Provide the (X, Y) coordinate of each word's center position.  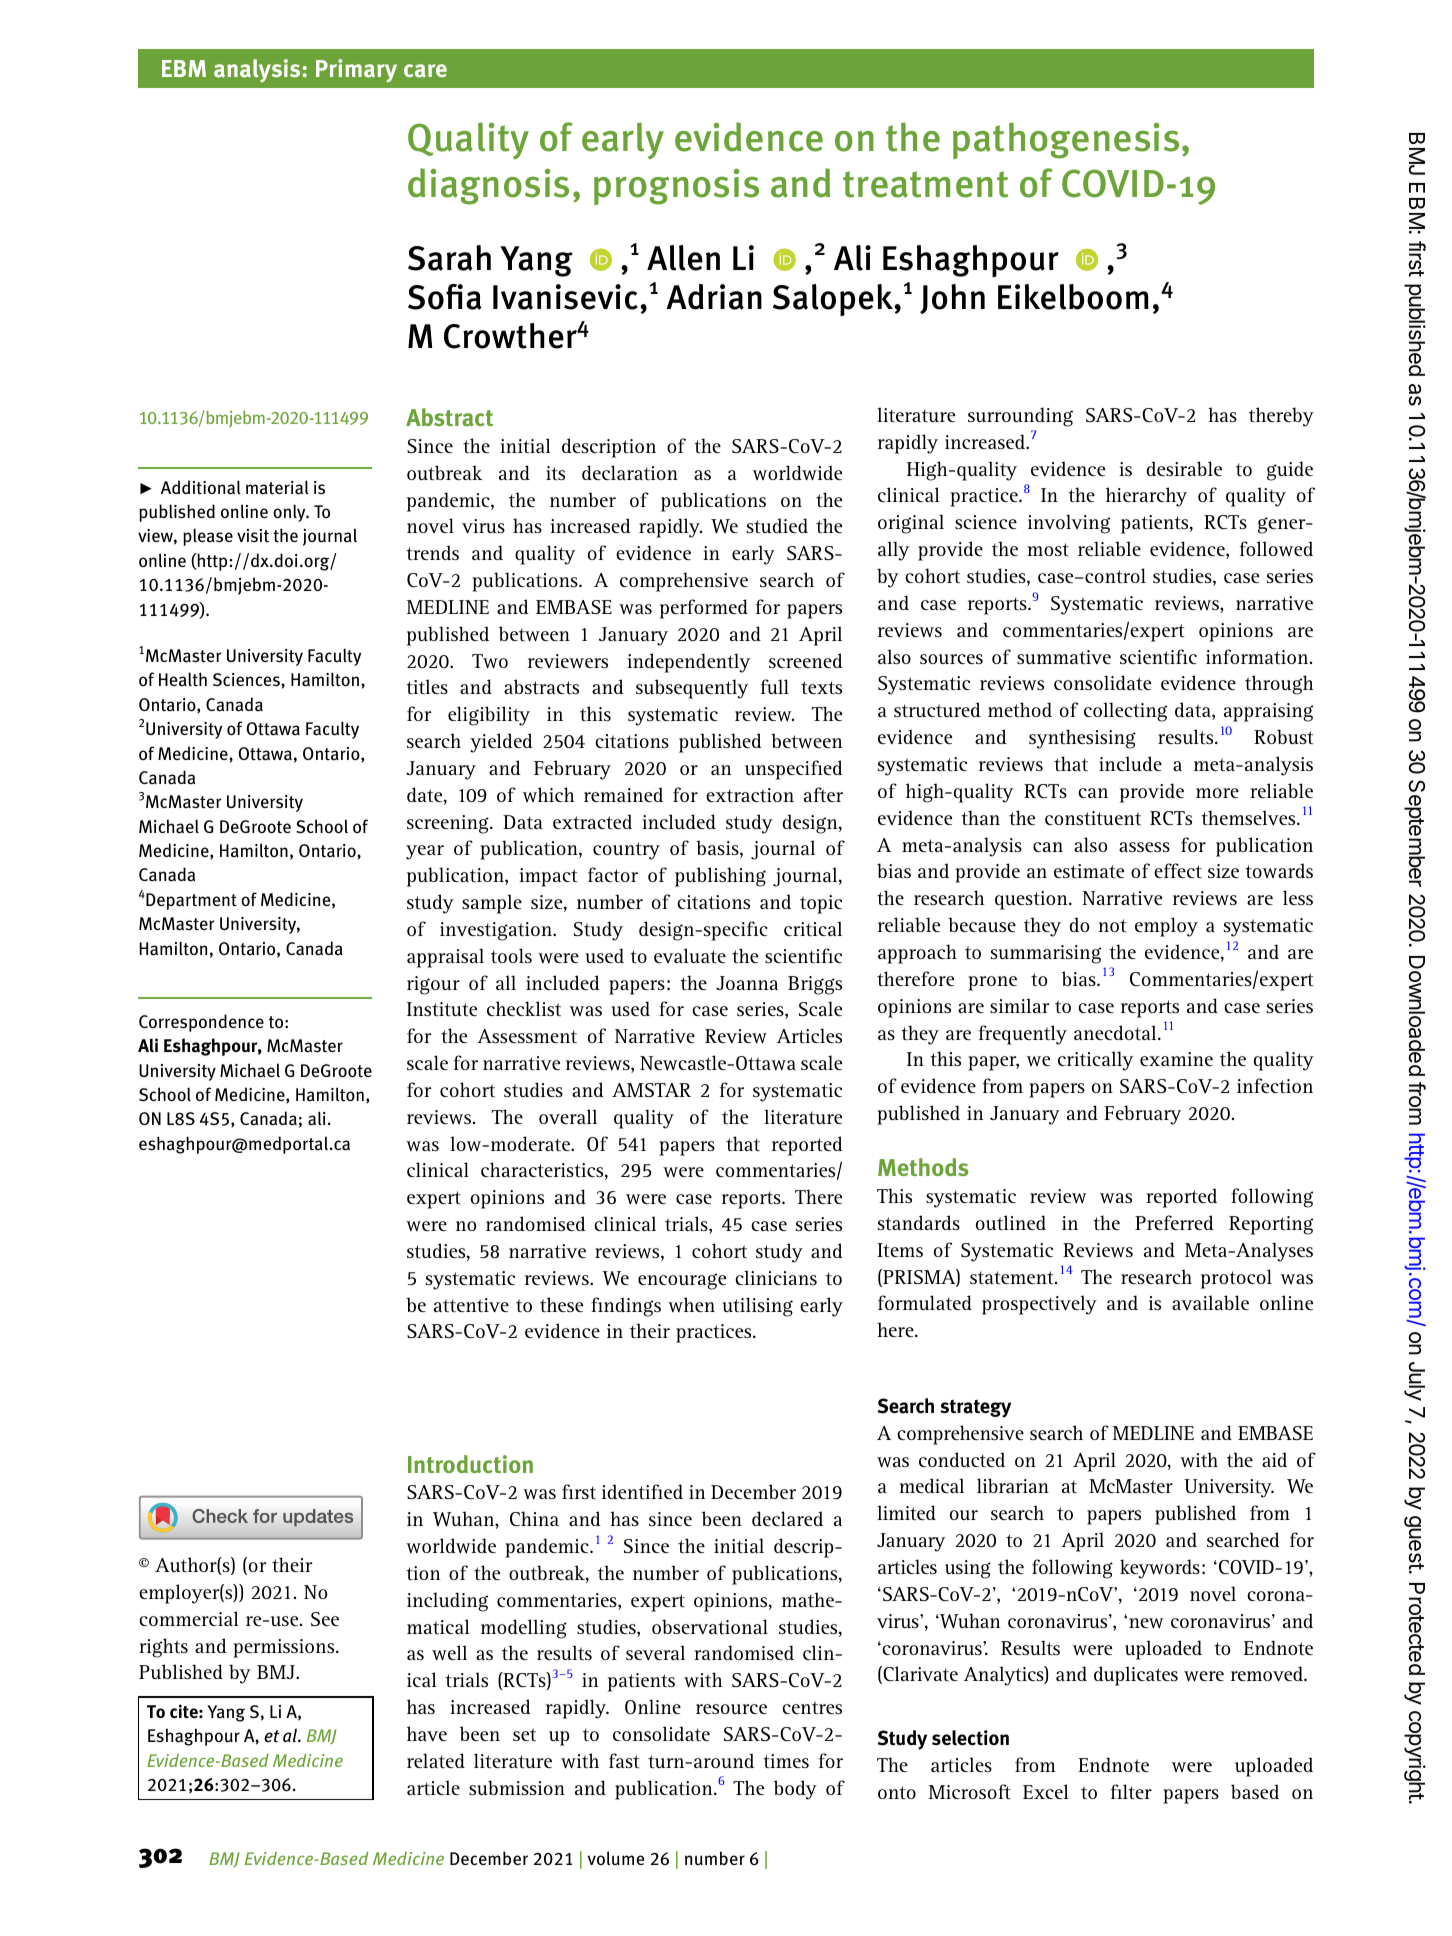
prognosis (676, 186)
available (1210, 1302)
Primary (356, 70)
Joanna (747, 983)
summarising (1046, 954)
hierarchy (1146, 497)
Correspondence (201, 1023)
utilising (757, 1307)
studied (777, 525)
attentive (471, 1305)
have (427, 1733)
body (795, 1790)
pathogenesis (1066, 140)
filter (1131, 1791)
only (290, 513)
